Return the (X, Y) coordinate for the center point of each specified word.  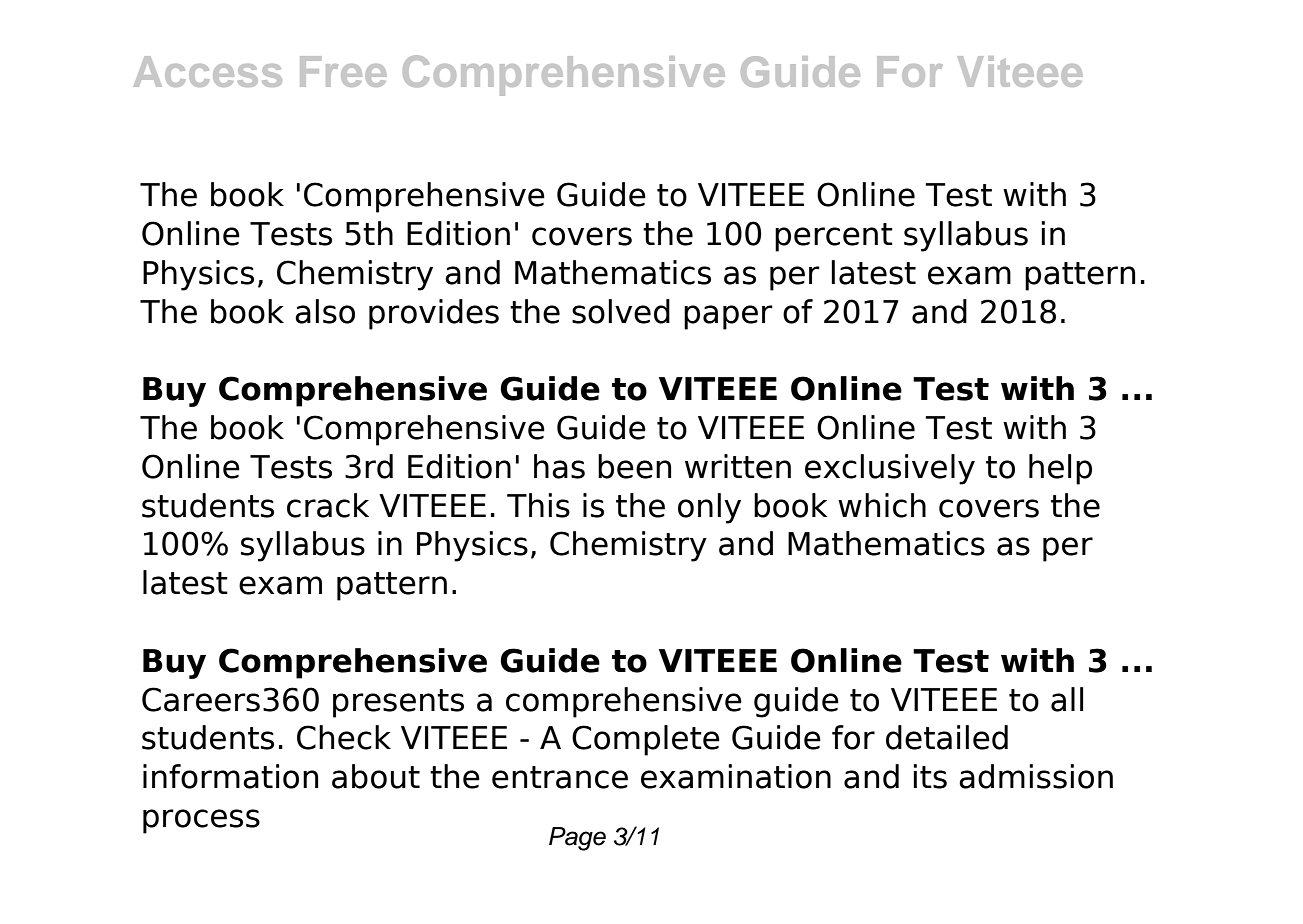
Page (577, 839)
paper (728, 317)
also (325, 311)
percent (834, 237)
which (882, 505)
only (709, 508)
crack (328, 505)
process (201, 821)
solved (621, 311)
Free (343, 71)
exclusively (890, 469)
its (930, 776)
